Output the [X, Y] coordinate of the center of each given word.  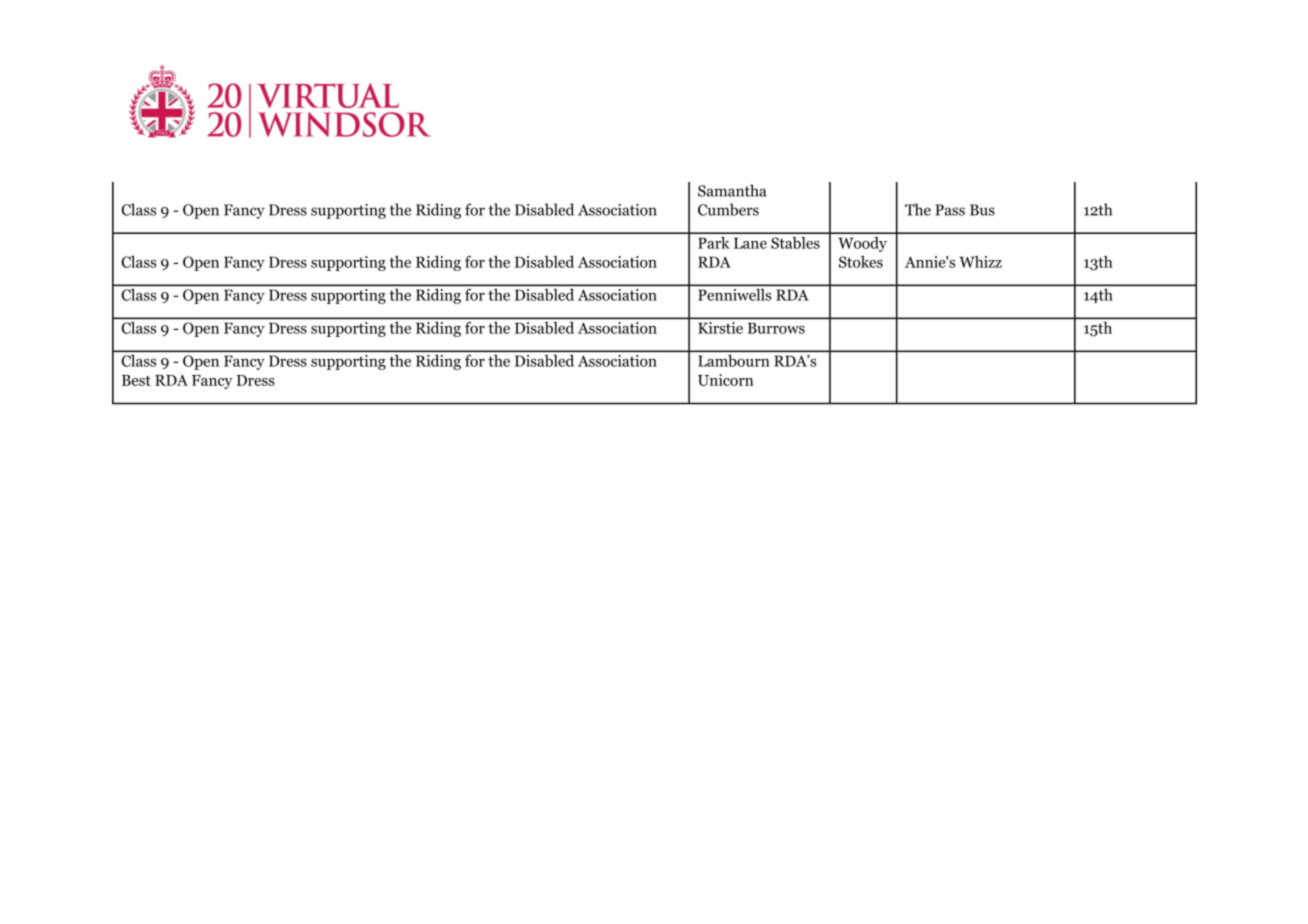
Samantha [732, 190]
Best [136, 380]
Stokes [861, 262]
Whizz [980, 262]
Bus [982, 210]
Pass [950, 210]
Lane [750, 243]
